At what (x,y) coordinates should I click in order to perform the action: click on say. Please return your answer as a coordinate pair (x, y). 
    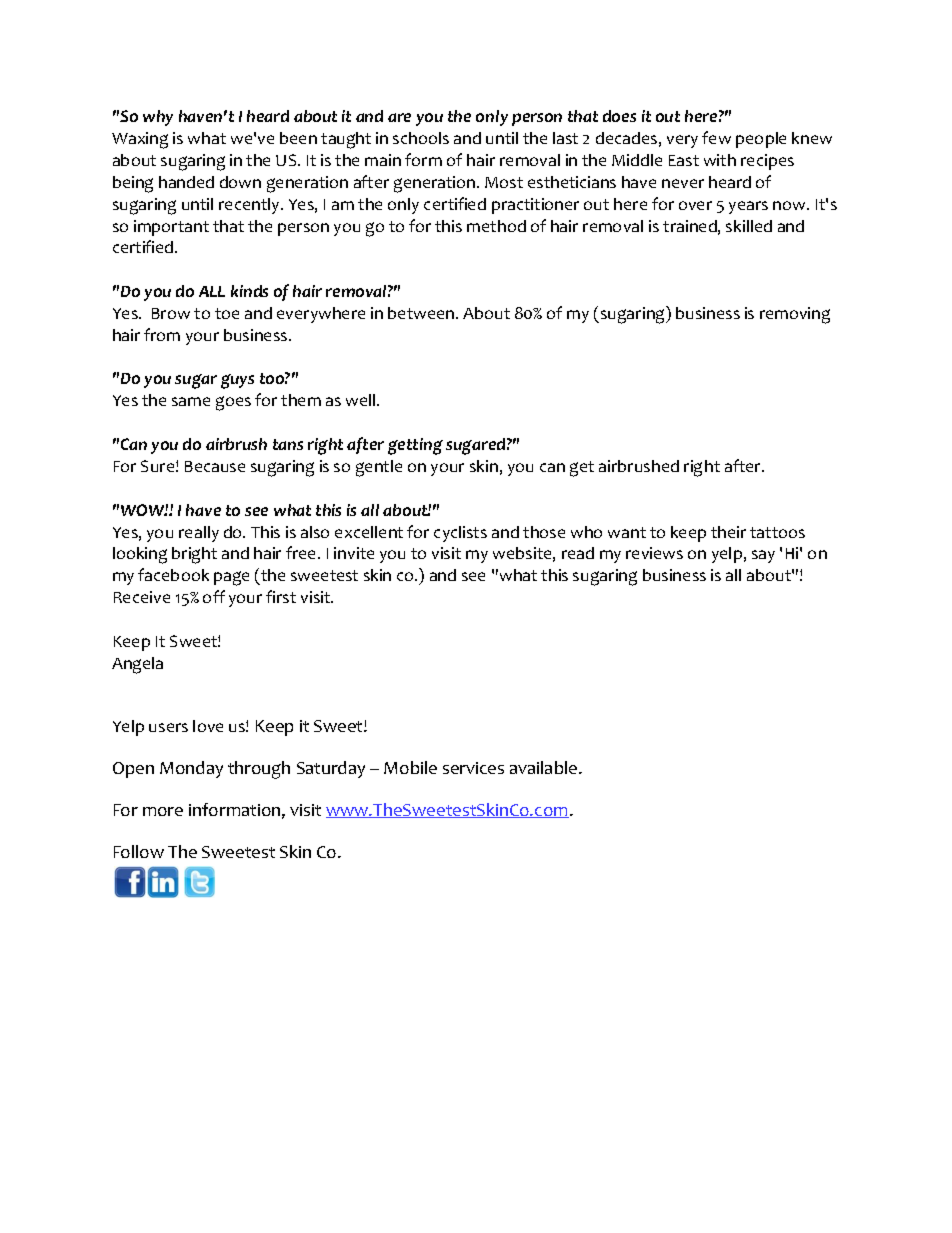
    Looking at the image, I should click on (763, 556).
